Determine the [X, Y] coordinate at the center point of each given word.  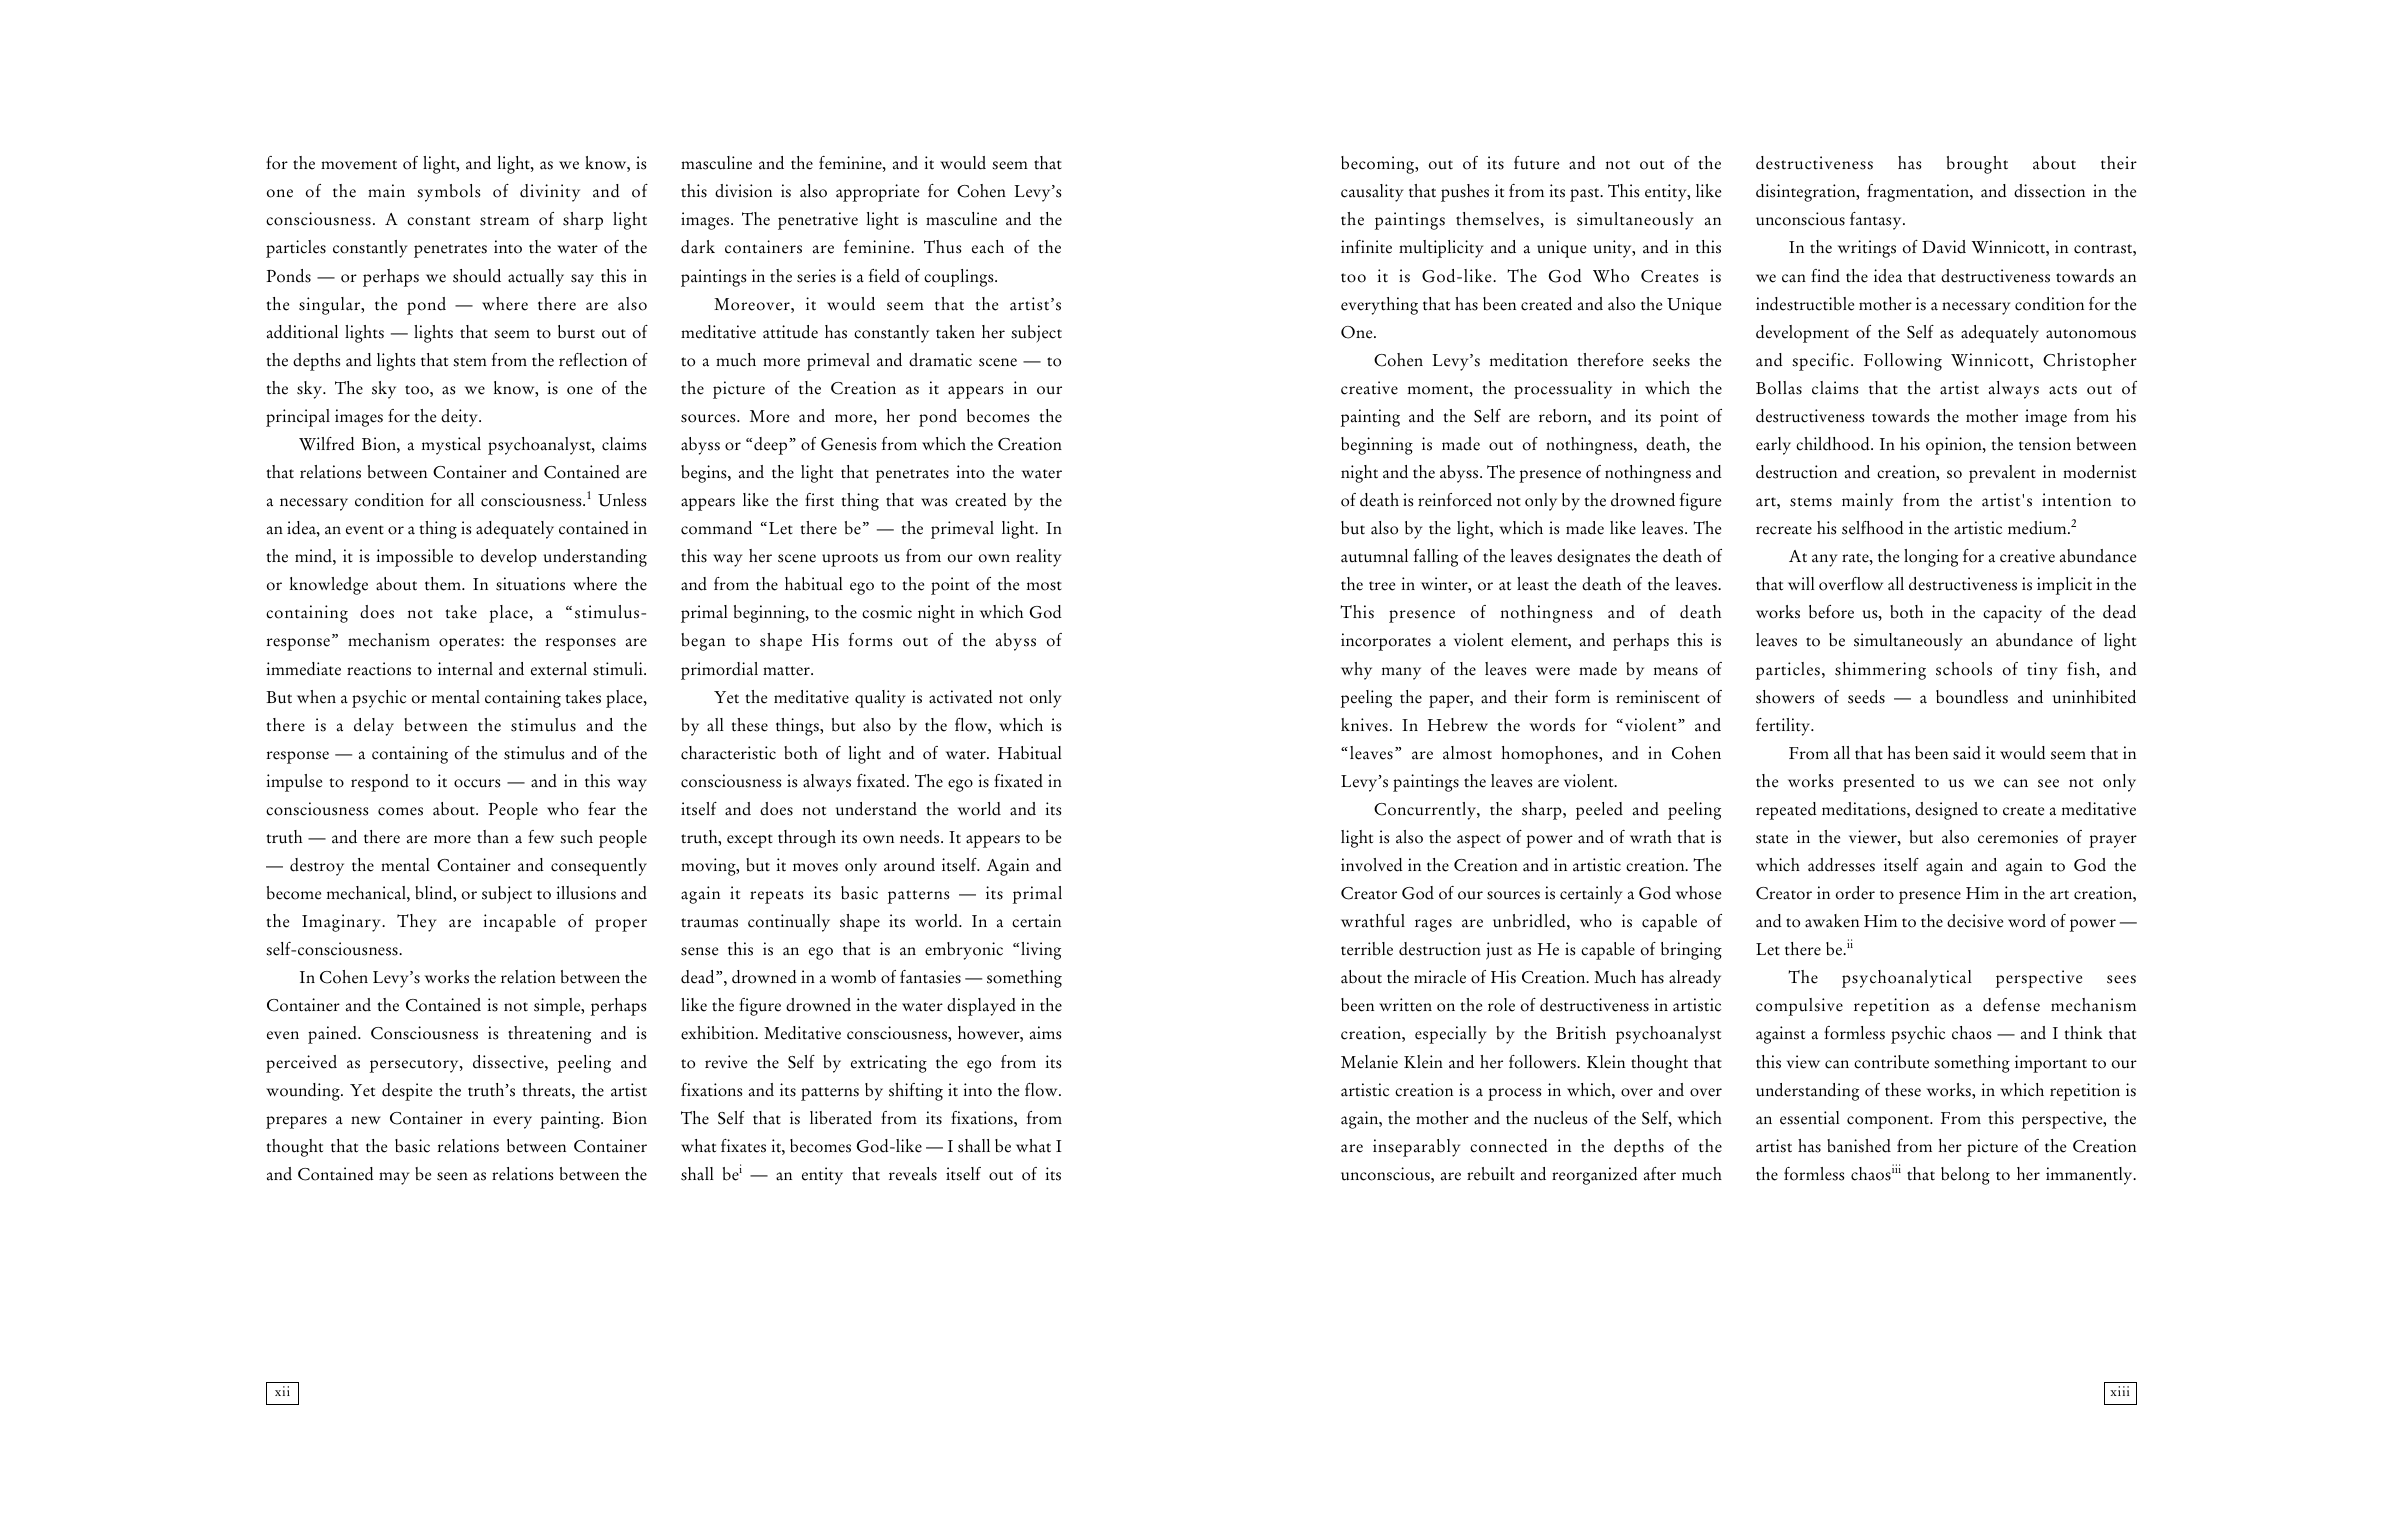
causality [1372, 193]
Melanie [1369, 1062]
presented [1879, 783]
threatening [549, 1035]
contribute [1891, 1062]
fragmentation [1919, 193]
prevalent [2002, 474]
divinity [550, 193]
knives [1364, 725]
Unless [622, 500]
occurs [477, 783]
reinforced [1455, 500]
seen [452, 1176]
